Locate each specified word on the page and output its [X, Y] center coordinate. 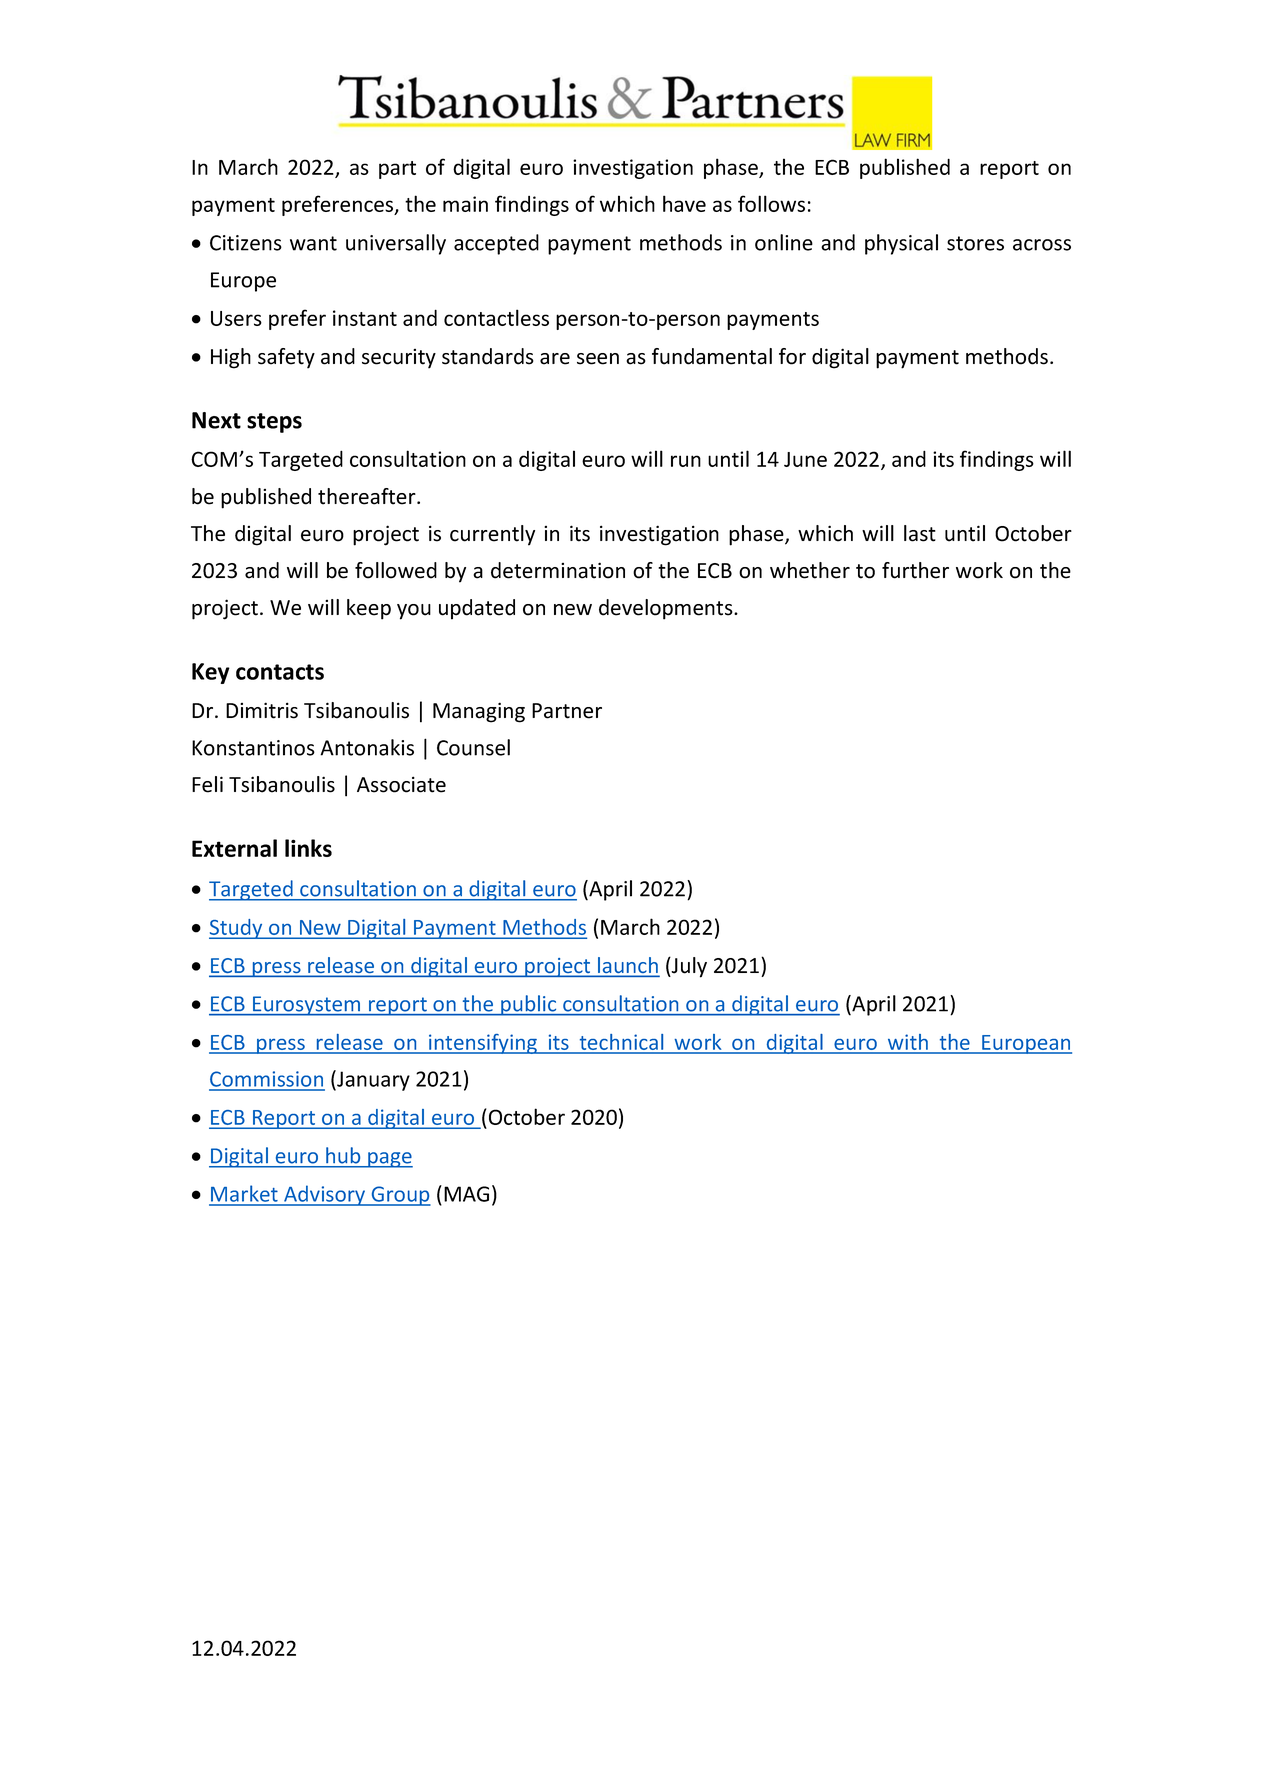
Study [237, 929]
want [313, 243]
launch [627, 966]
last [920, 533]
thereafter [368, 496]
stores [975, 243]
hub [343, 1155]
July [688, 967]
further [915, 570]
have [684, 203]
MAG [466, 1194]
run [686, 461]
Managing [479, 712]
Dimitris [262, 710]
